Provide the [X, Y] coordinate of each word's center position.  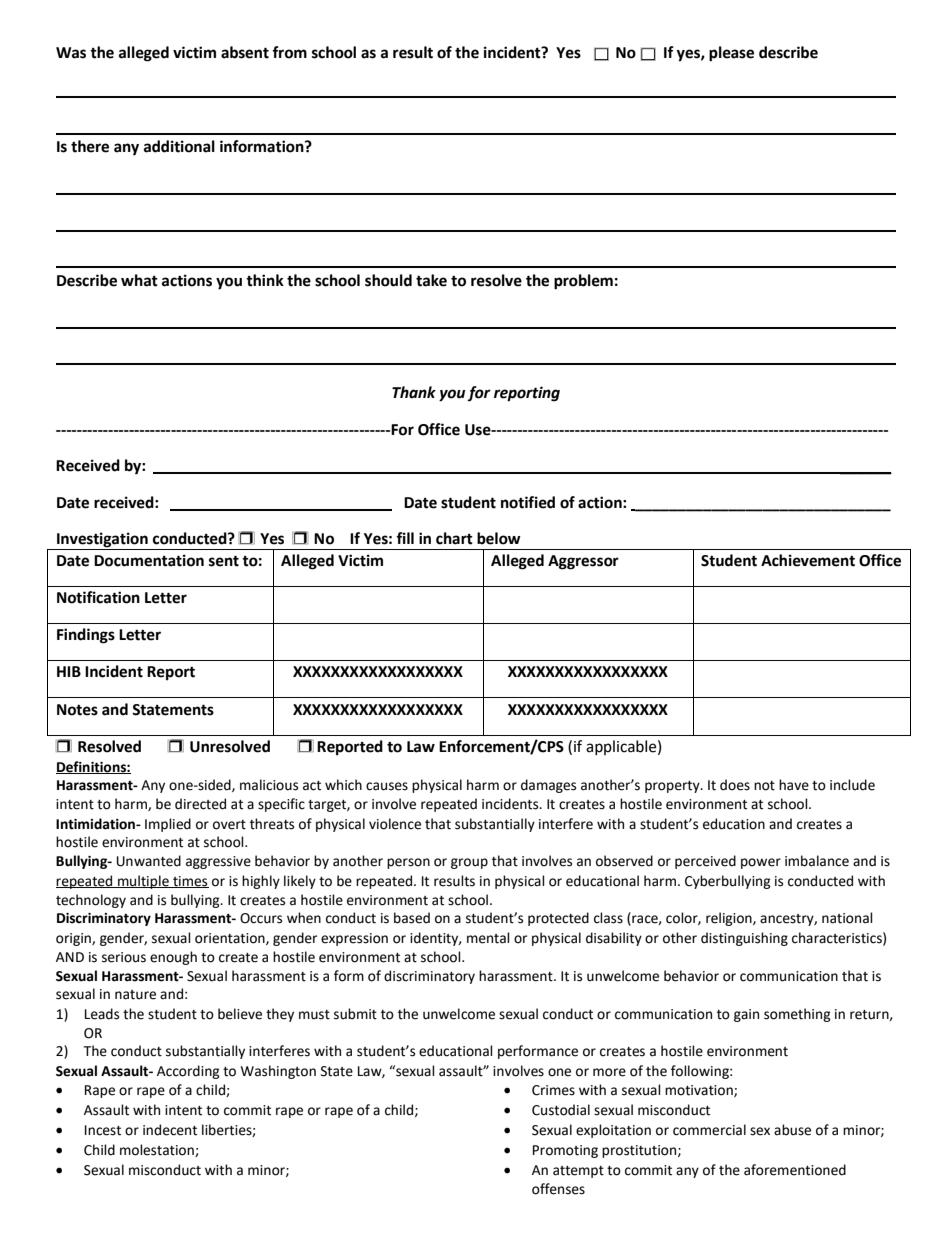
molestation [158, 1150]
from [289, 52]
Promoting [565, 1151]
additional [179, 146]
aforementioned [795, 1170]
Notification [98, 597]
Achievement [808, 560]
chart [454, 538]
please [731, 54]
